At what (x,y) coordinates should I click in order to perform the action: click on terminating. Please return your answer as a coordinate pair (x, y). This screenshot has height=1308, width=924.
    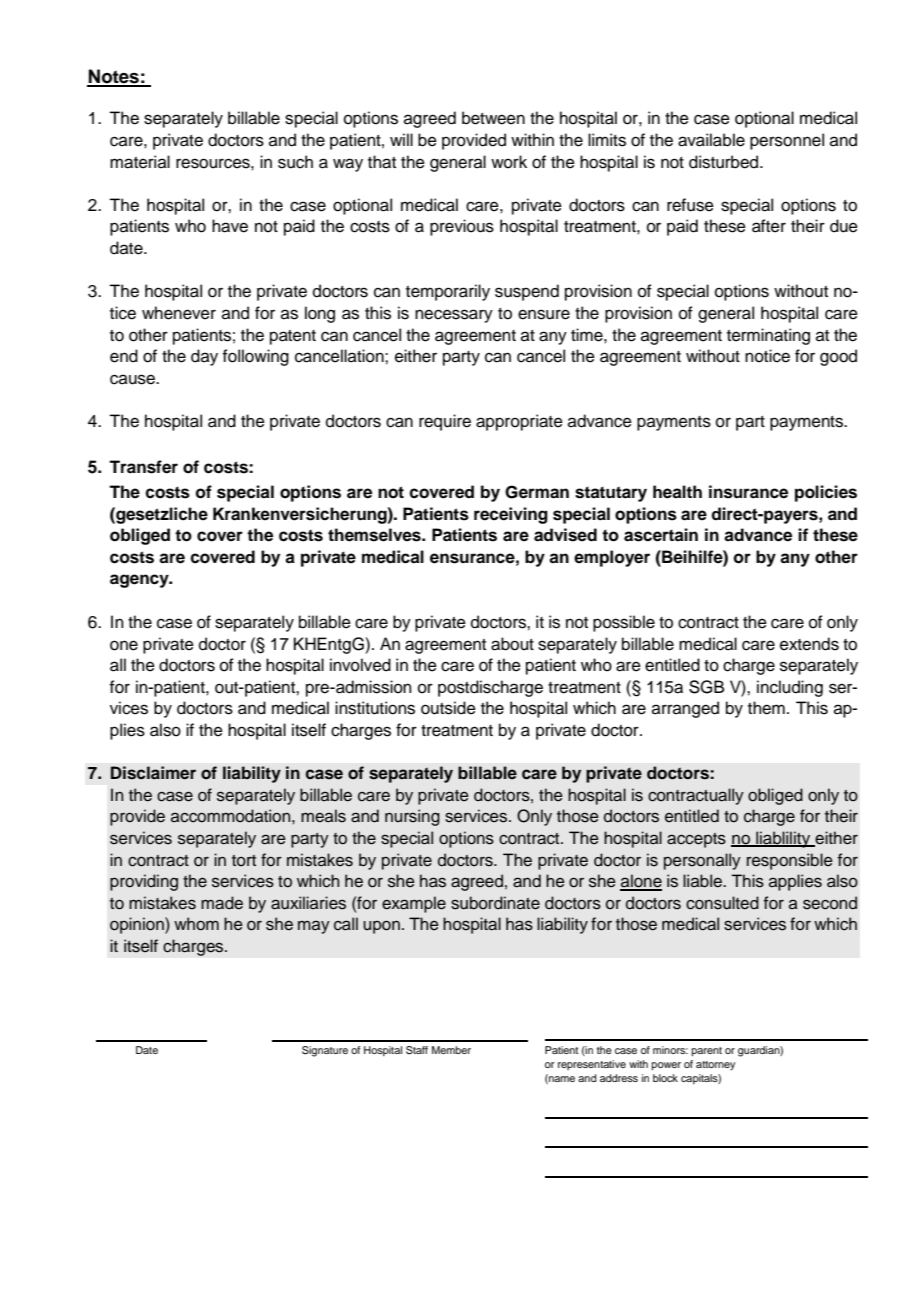
    Looking at the image, I should click on (768, 336).
